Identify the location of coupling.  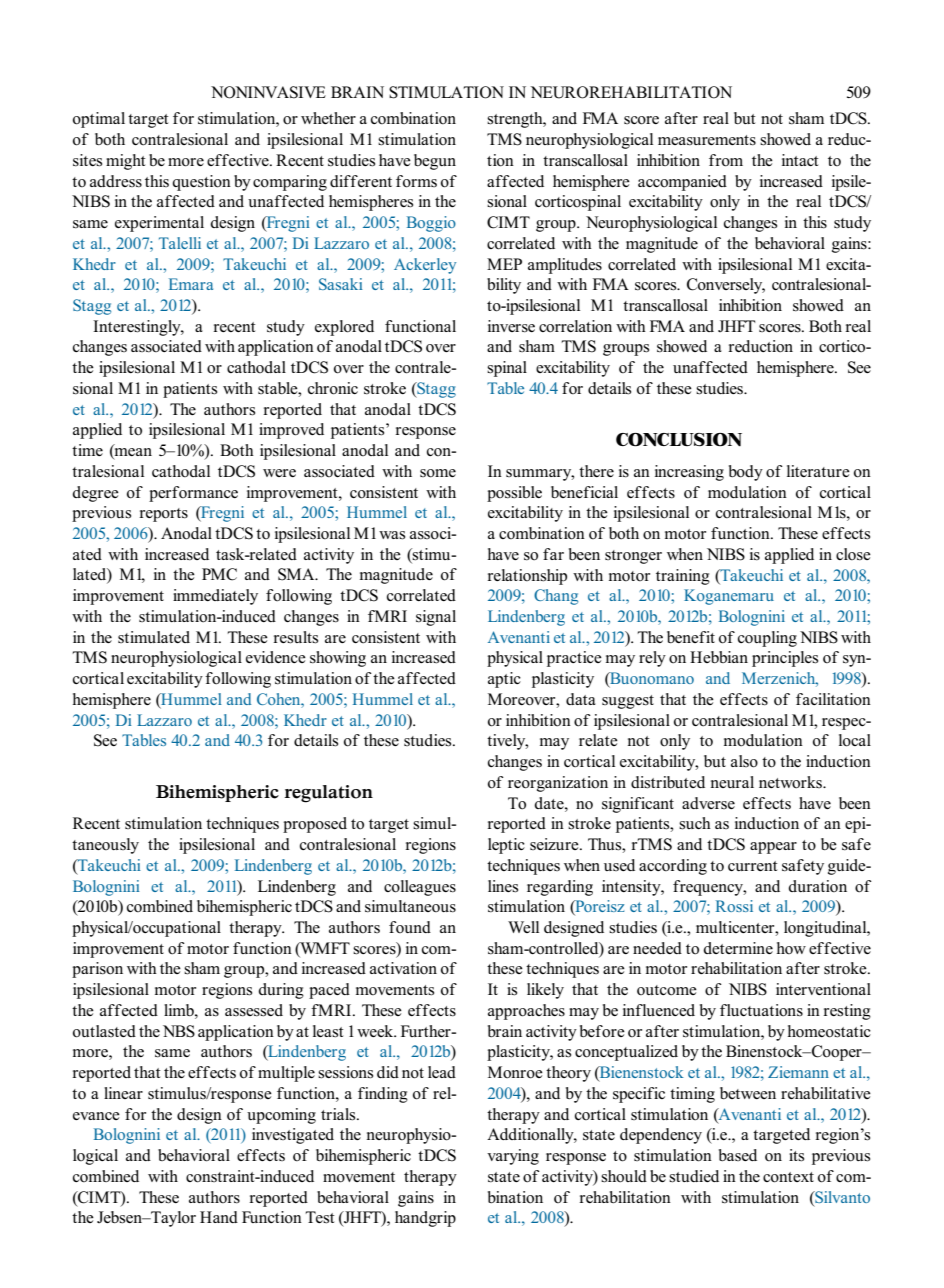
(767, 639).
